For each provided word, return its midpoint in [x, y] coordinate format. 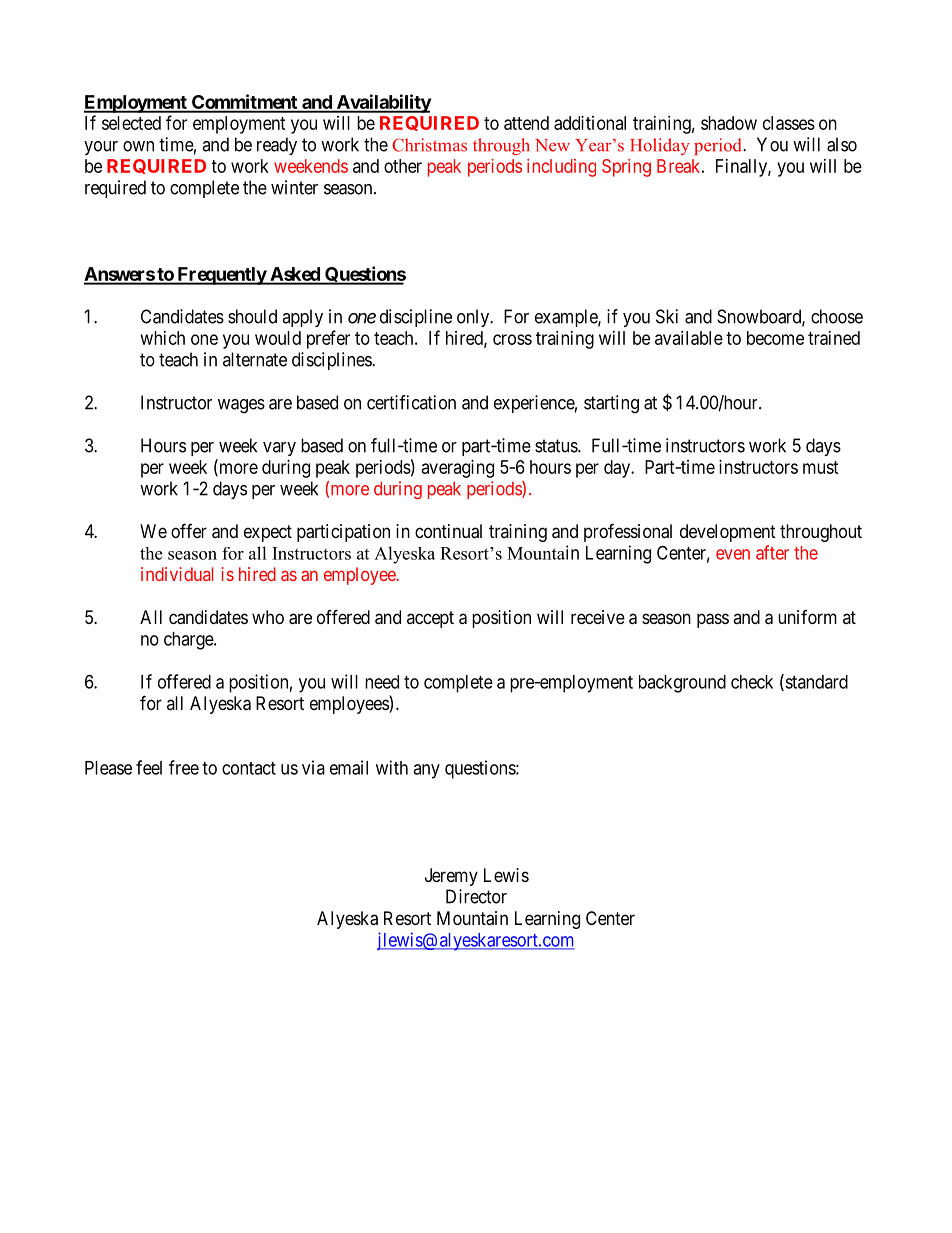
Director [476, 896]
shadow [729, 123]
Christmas [429, 145]
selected [131, 123]
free [184, 767]
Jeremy [451, 877]
